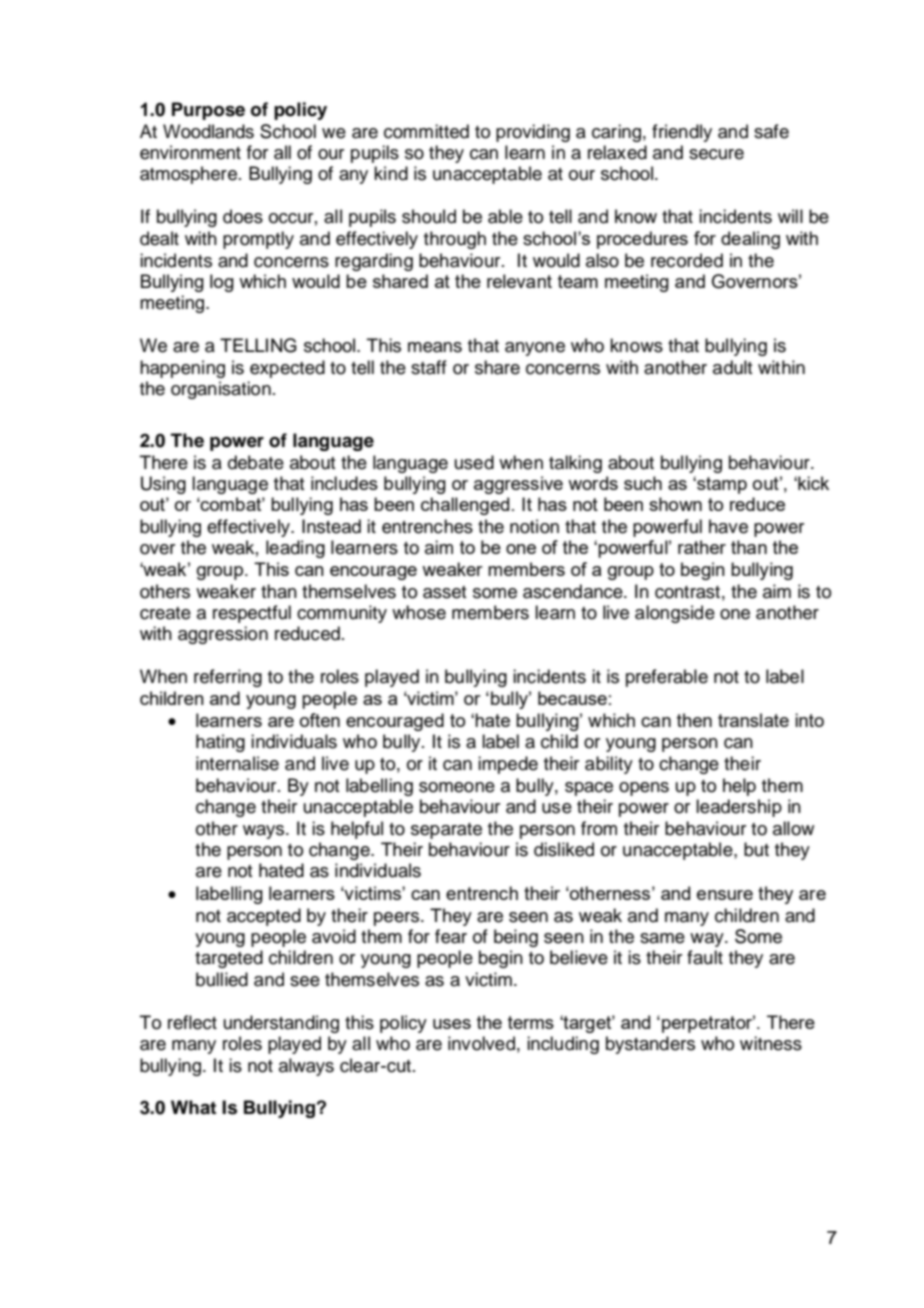 The width and height of the document is (924, 1308). What do you see at coordinates (208, 131) in the document?
I see `Woodlands` at bounding box center [208, 131].
